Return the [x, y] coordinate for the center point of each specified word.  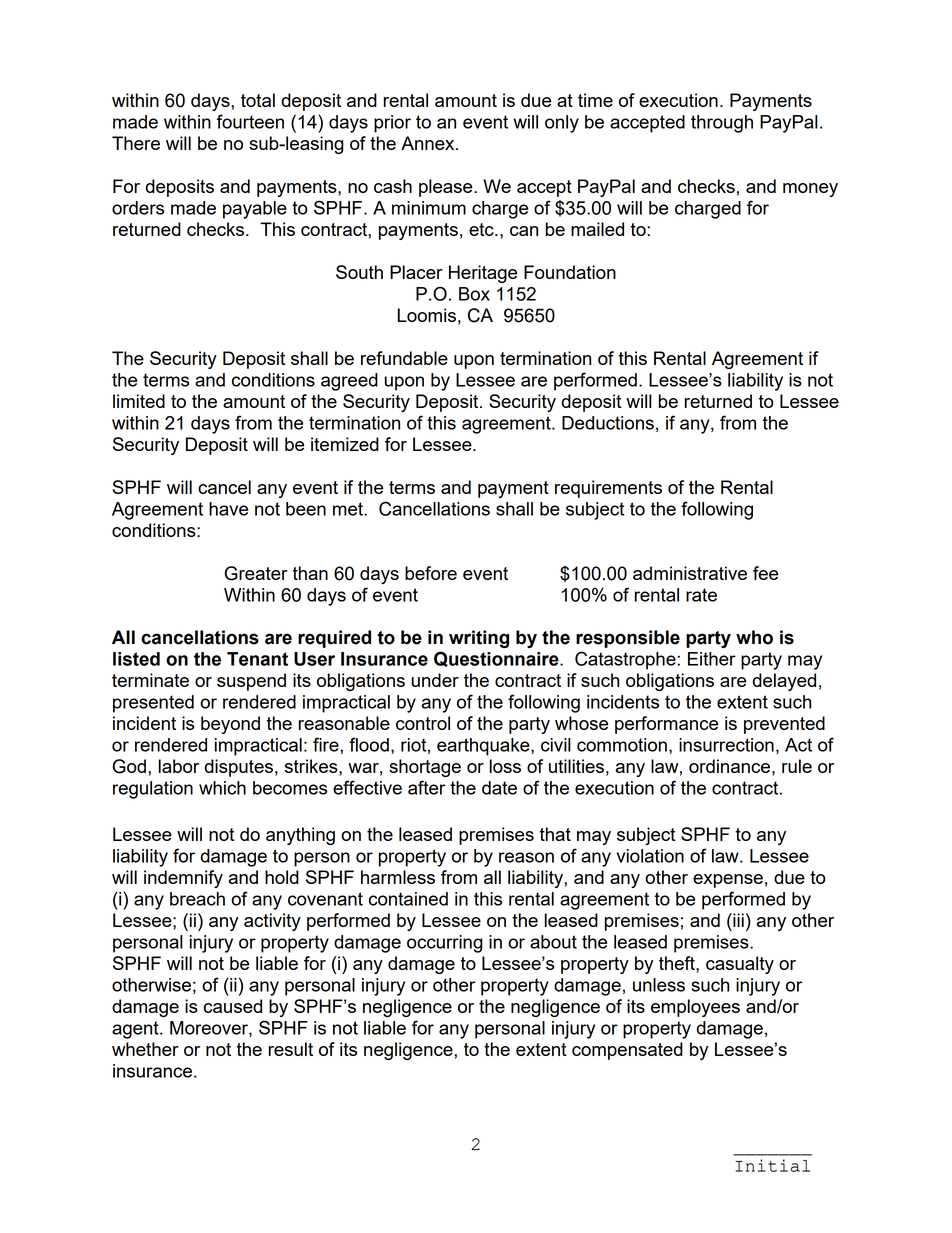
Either [712, 659]
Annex [429, 143]
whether [145, 1049]
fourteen [250, 121]
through [722, 124]
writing [479, 639]
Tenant [257, 659]
